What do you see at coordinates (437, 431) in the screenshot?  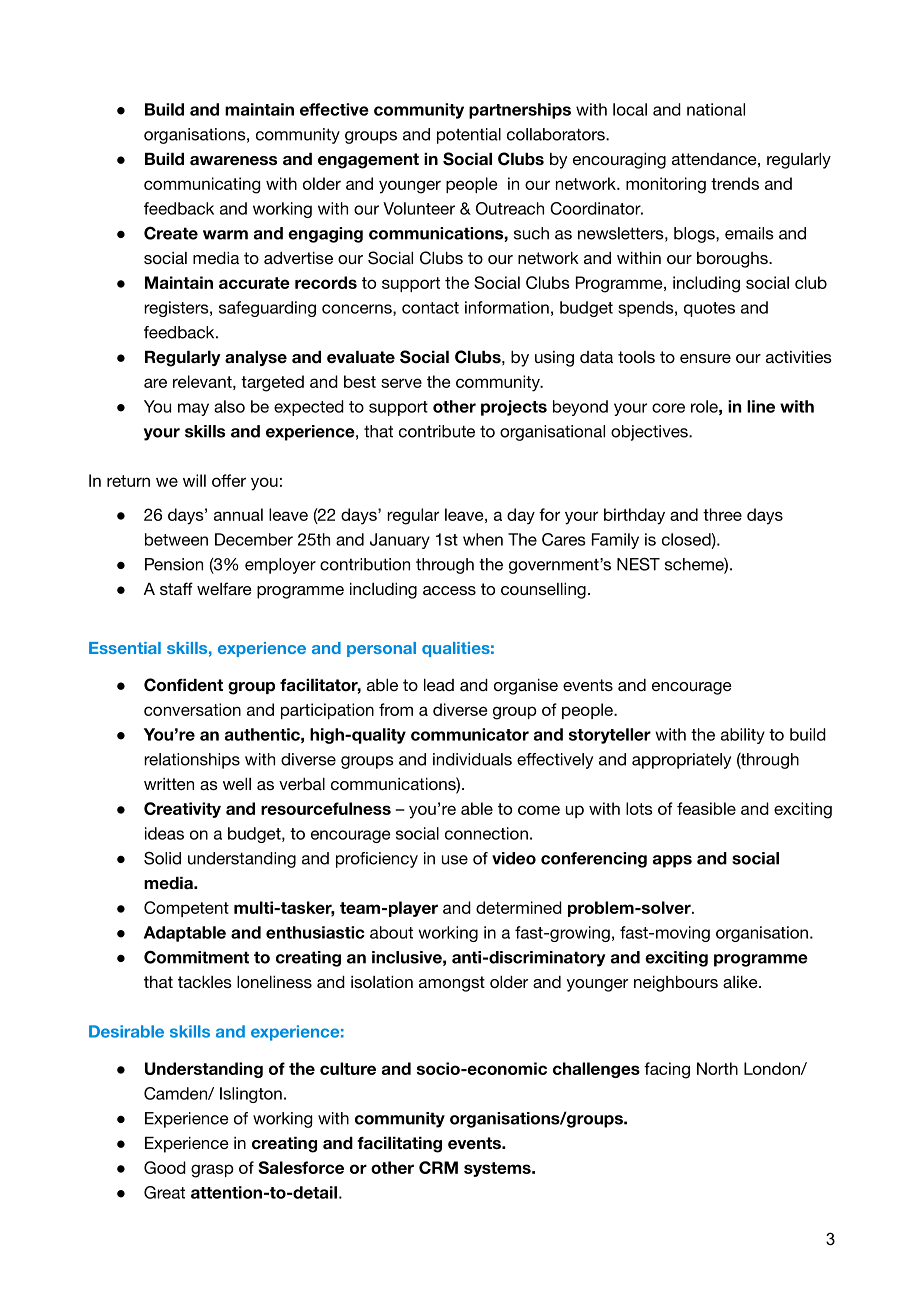 I see `contribute` at bounding box center [437, 431].
